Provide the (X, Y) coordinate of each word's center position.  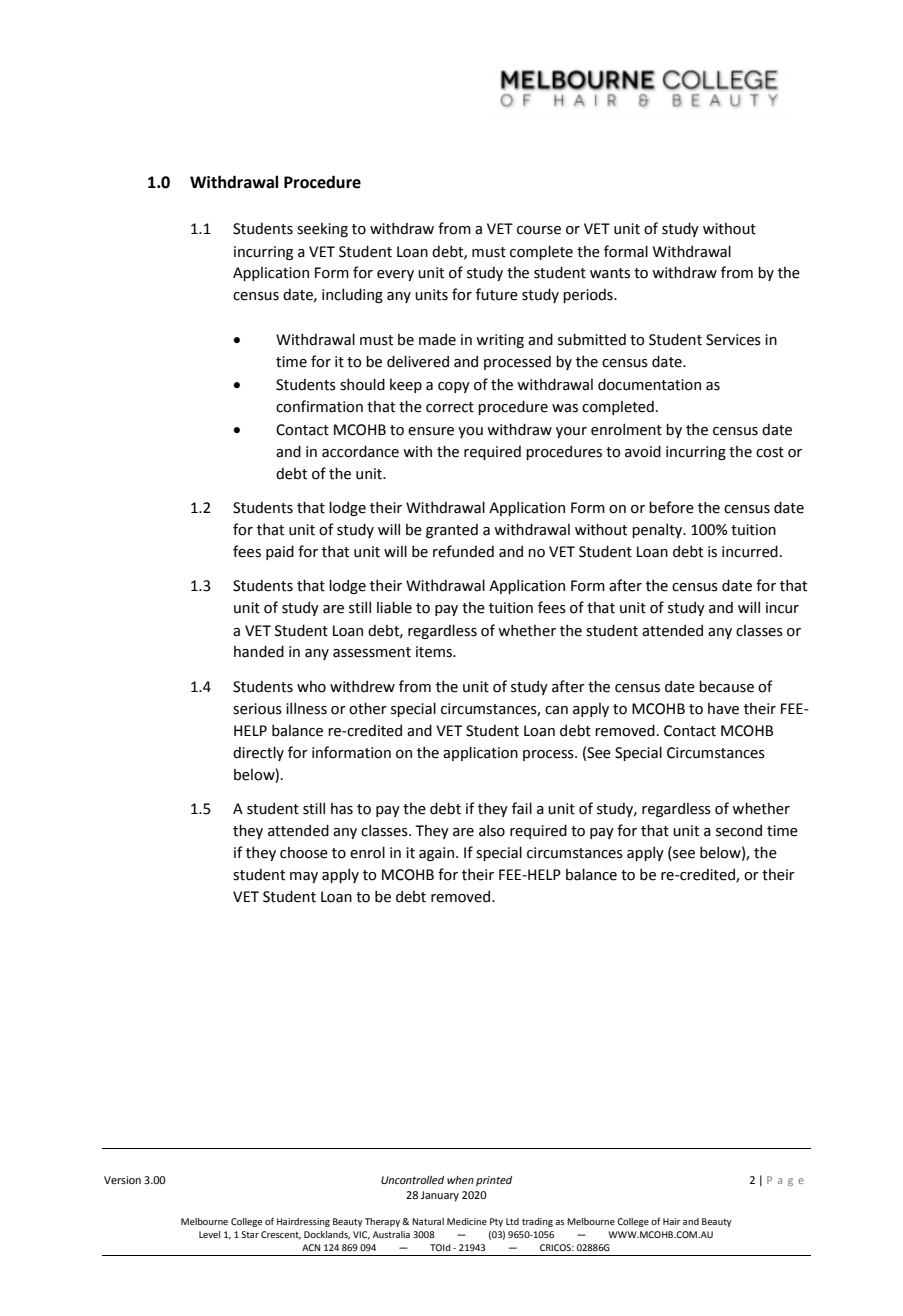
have (723, 709)
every (395, 275)
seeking (322, 230)
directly (258, 753)
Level (209, 1234)
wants (610, 273)
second (739, 830)
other (368, 708)
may (304, 877)
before (671, 507)
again (438, 854)
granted (452, 531)
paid (280, 552)
